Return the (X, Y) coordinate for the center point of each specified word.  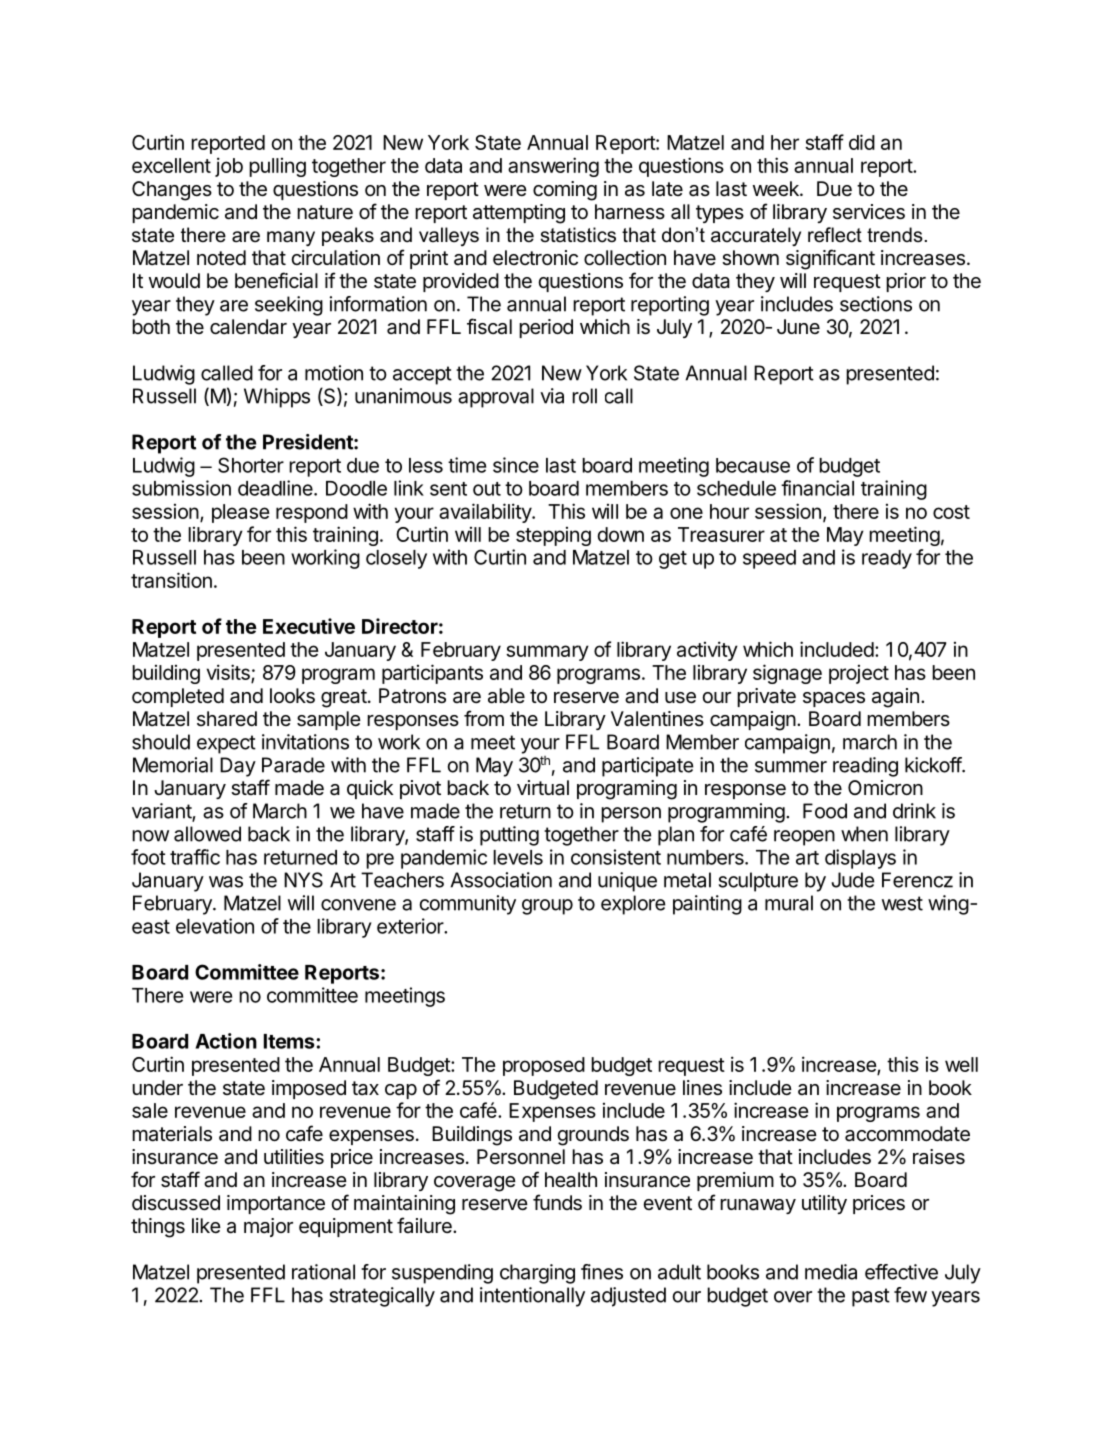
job (229, 167)
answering (553, 167)
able (506, 696)
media (831, 1272)
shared (227, 719)
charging (537, 1274)
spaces (834, 699)
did (862, 142)
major (268, 1227)
